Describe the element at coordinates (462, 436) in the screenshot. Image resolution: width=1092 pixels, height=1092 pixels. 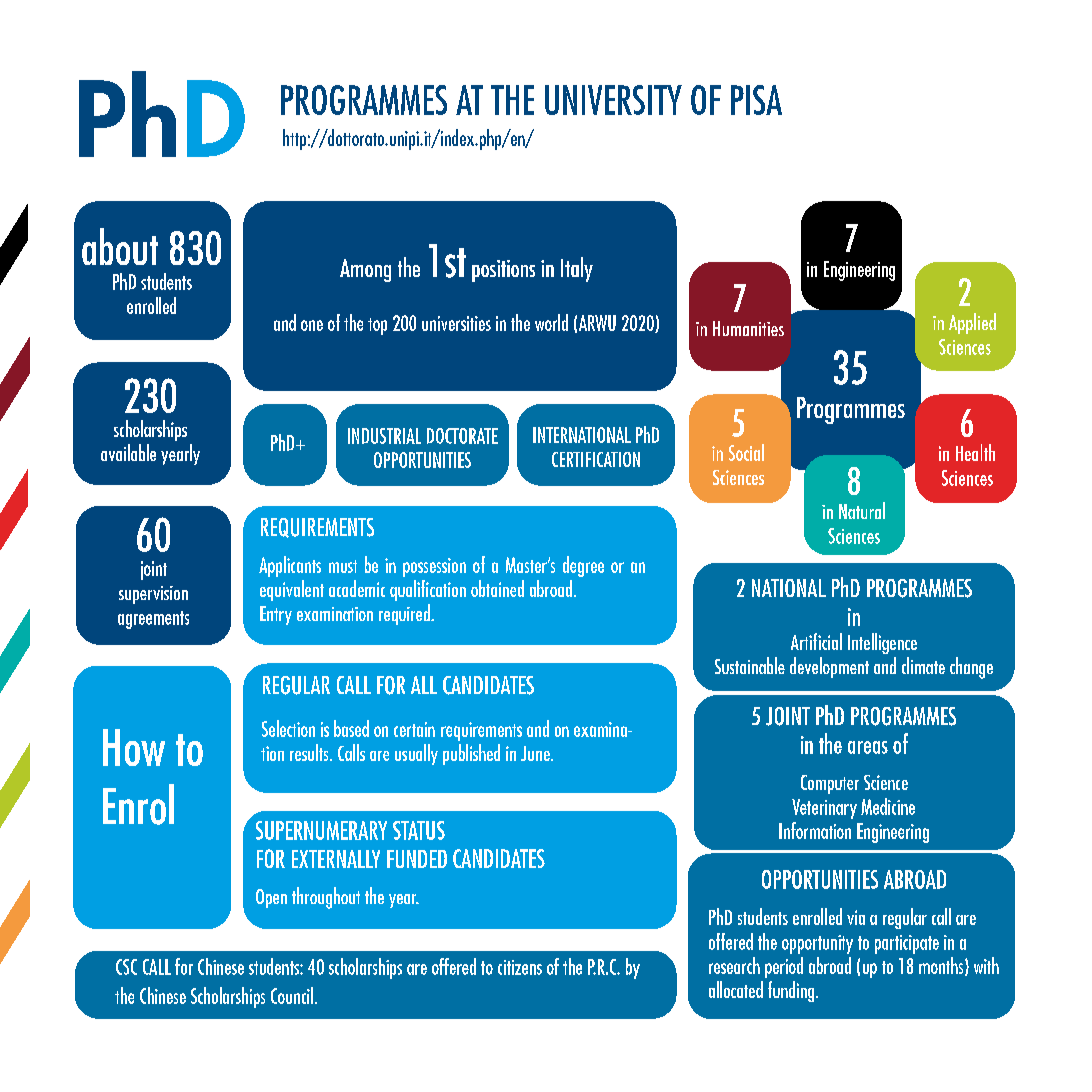
I see `DOCTORATE` at that location.
